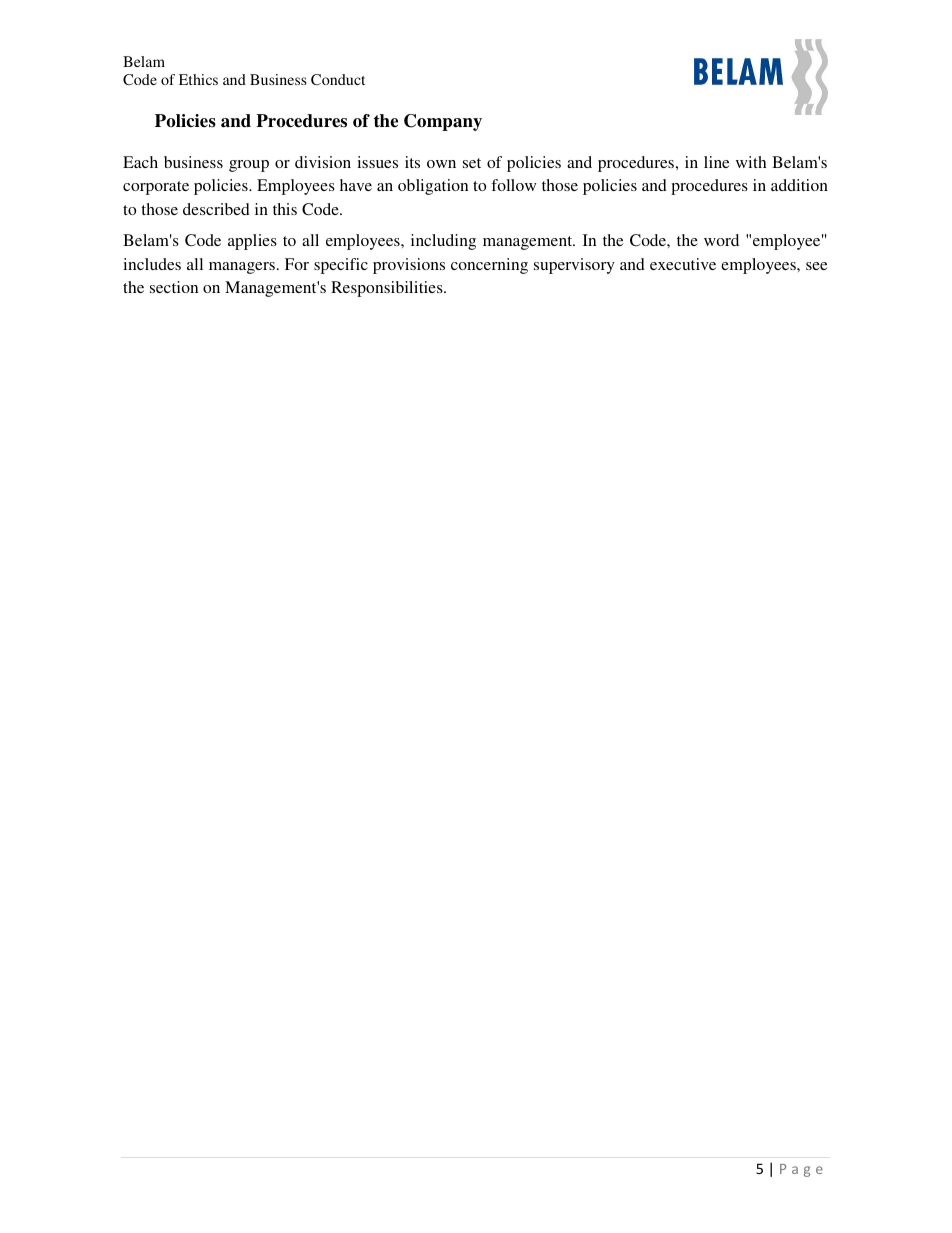 The image size is (952, 1233). Describe the element at coordinates (799, 185) in the screenshot. I see `addition` at that location.
